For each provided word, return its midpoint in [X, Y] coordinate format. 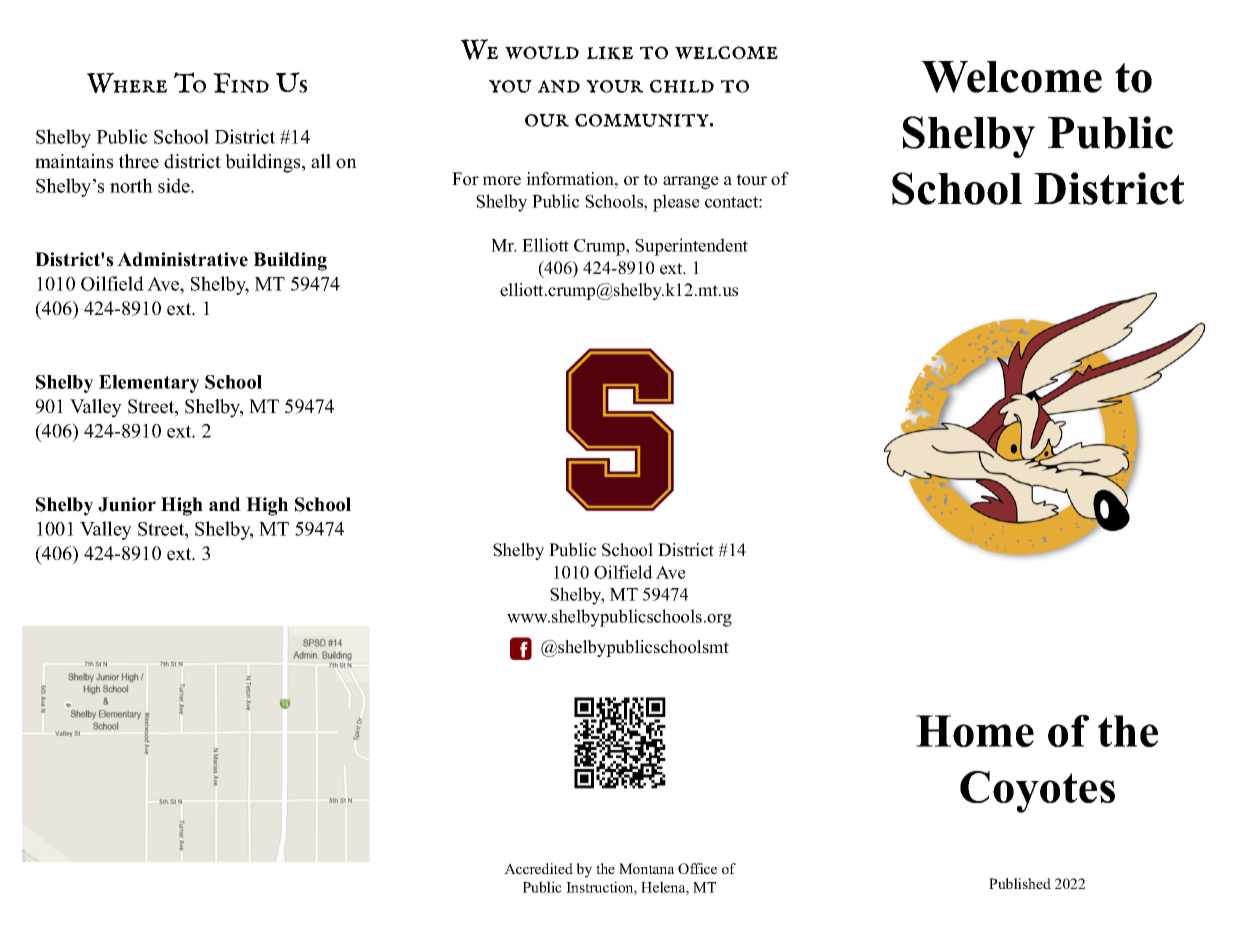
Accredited [538, 868]
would [542, 53]
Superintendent [691, 247]
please [676, 203]
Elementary [149, 384]
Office [697, 868]
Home [975, 731]
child [682, 86]
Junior [127, 504]
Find [241, 83]
